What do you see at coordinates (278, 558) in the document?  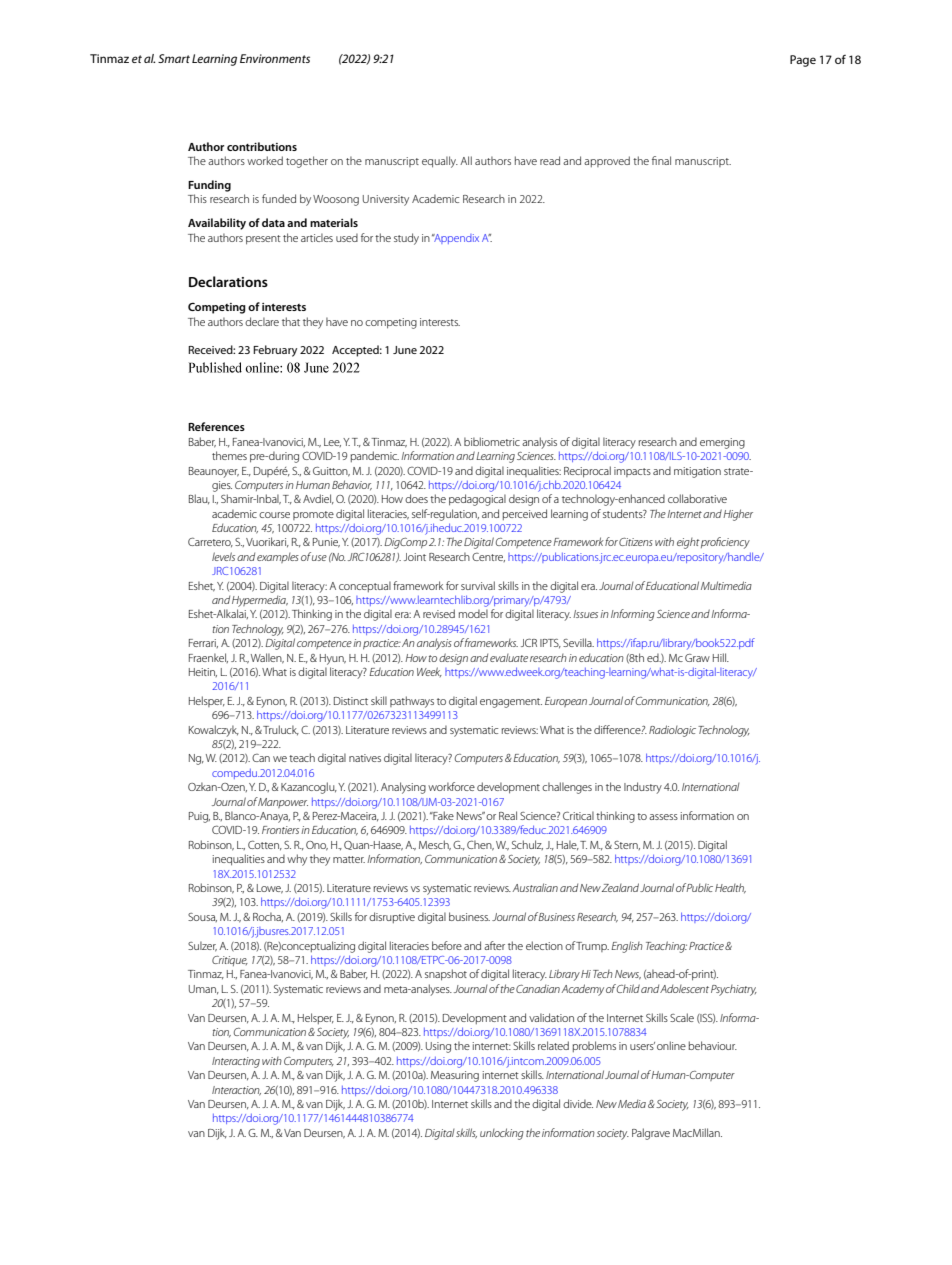 I see `examples` at bounding box center [278, 558].
